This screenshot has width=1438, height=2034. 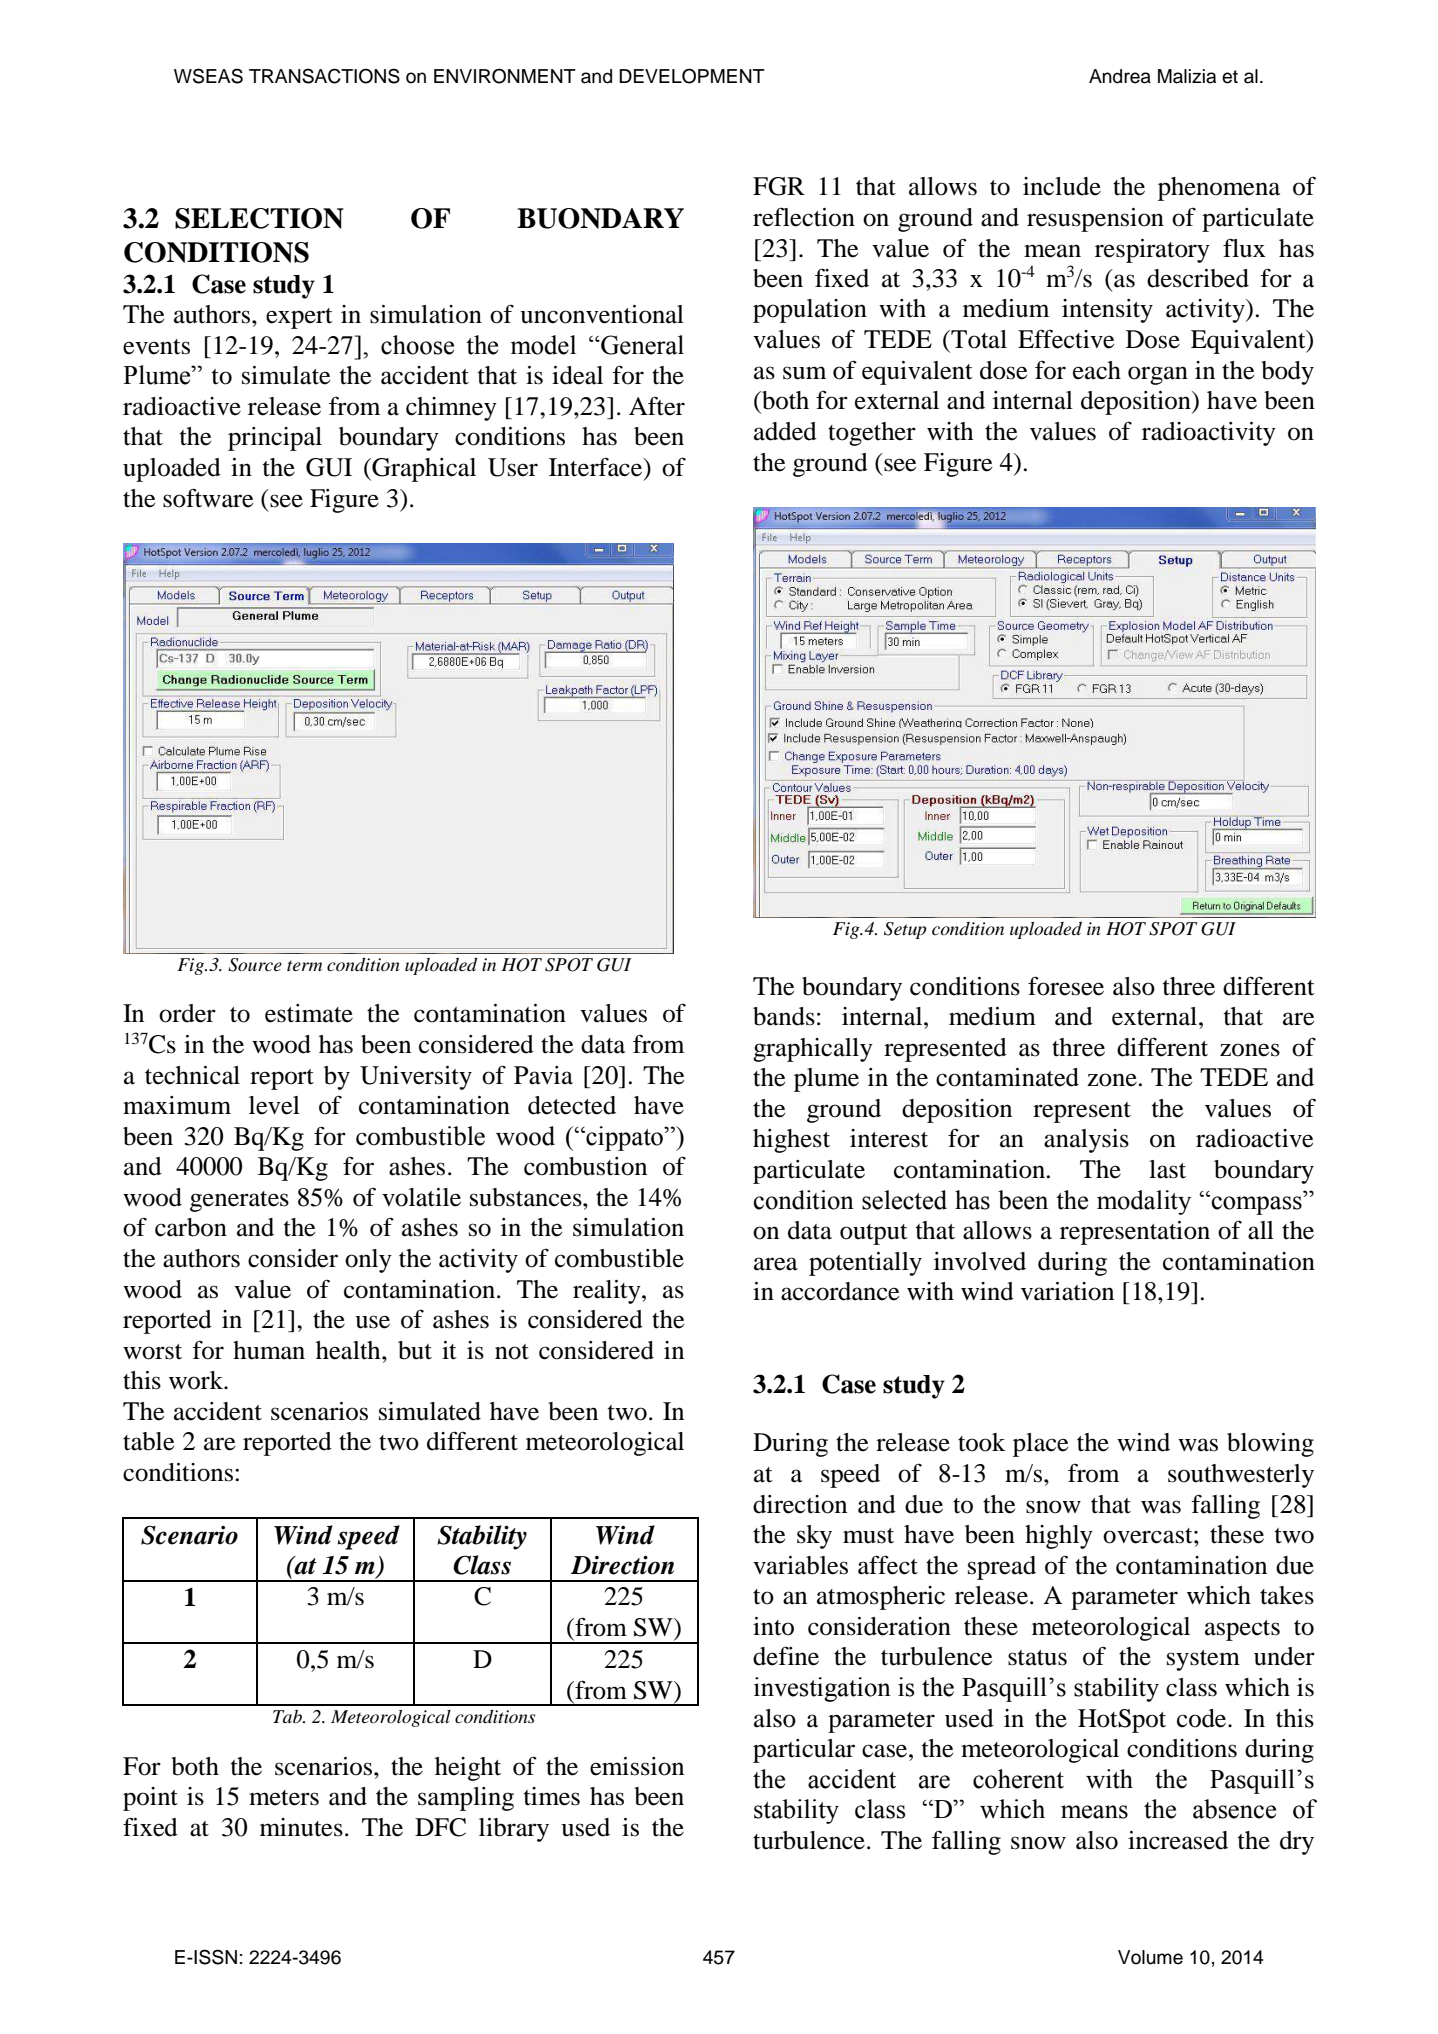 What do you see at coordinates (208, 498) in the screenshot?
I see `software` at bounding box center [208, 498].
